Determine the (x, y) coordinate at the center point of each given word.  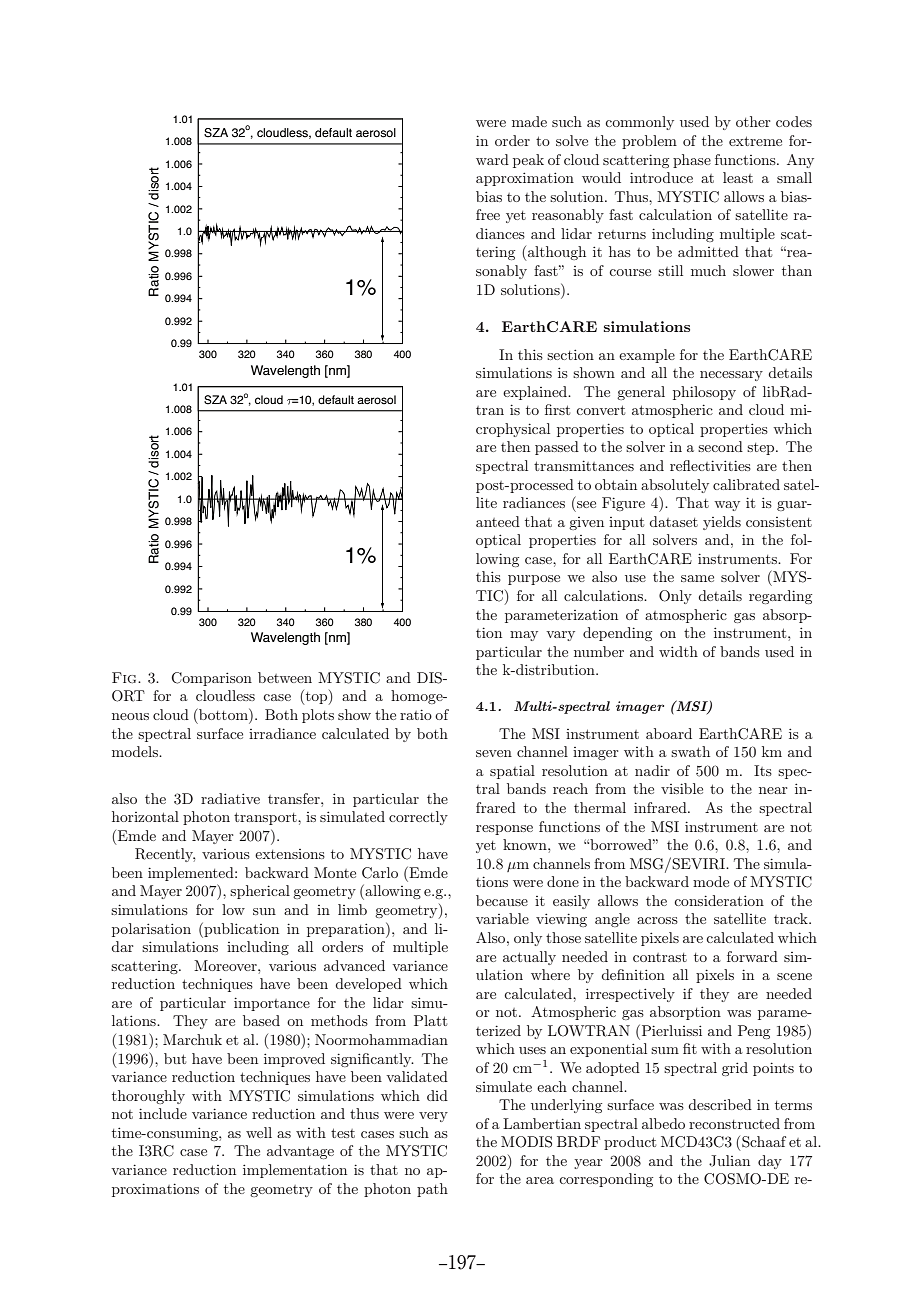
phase (692, 161)
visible (682, 788)
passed (557, 448)
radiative (230, 798)
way (727, 506)
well (259, 1132)
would (601, 177)
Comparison (211, 679)
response (504, 830)
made (529, 121)
